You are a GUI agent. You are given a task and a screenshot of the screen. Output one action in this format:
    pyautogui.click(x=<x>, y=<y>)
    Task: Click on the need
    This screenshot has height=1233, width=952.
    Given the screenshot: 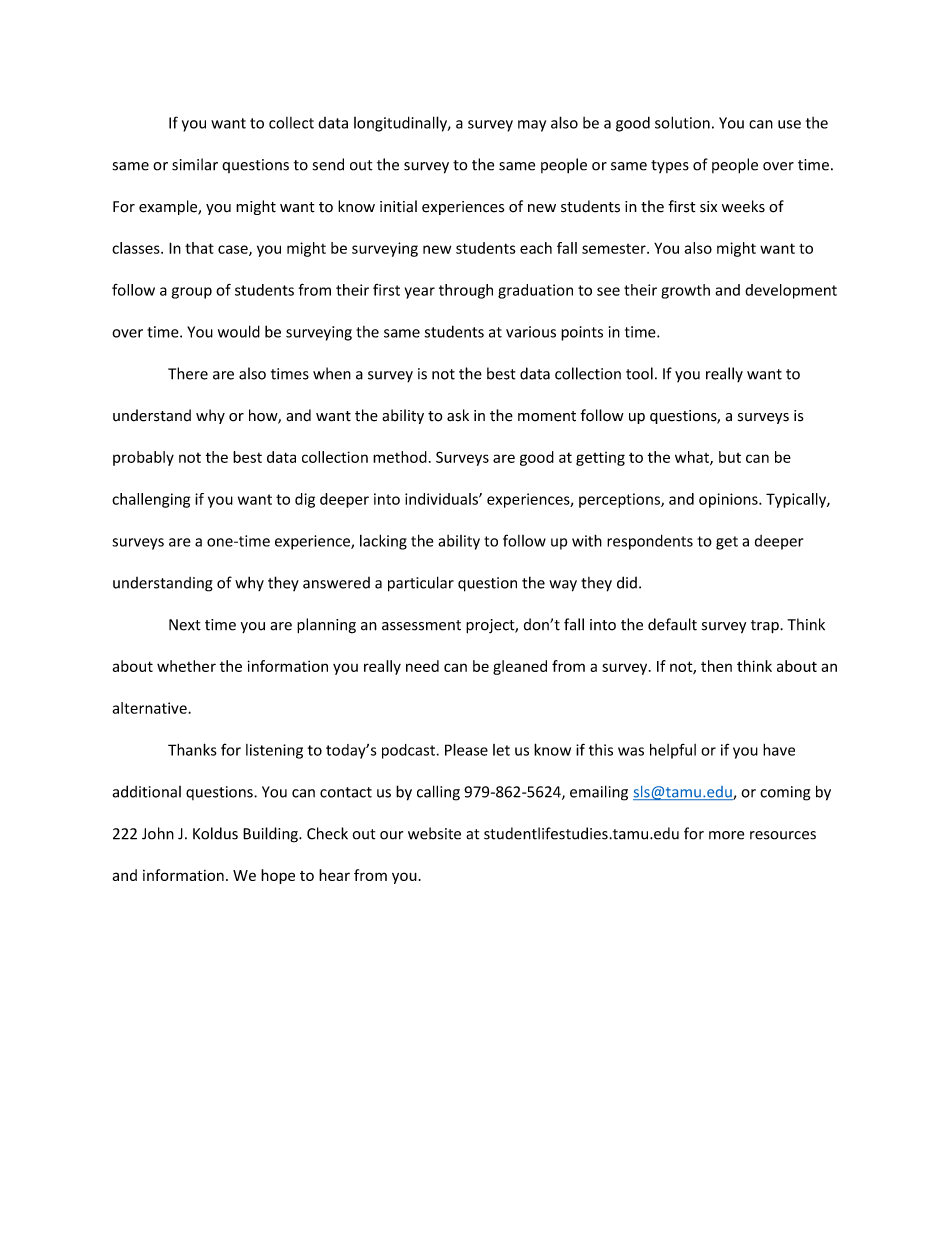 What is the action you would take?
    pyautogui.click(x=422, y=666)
